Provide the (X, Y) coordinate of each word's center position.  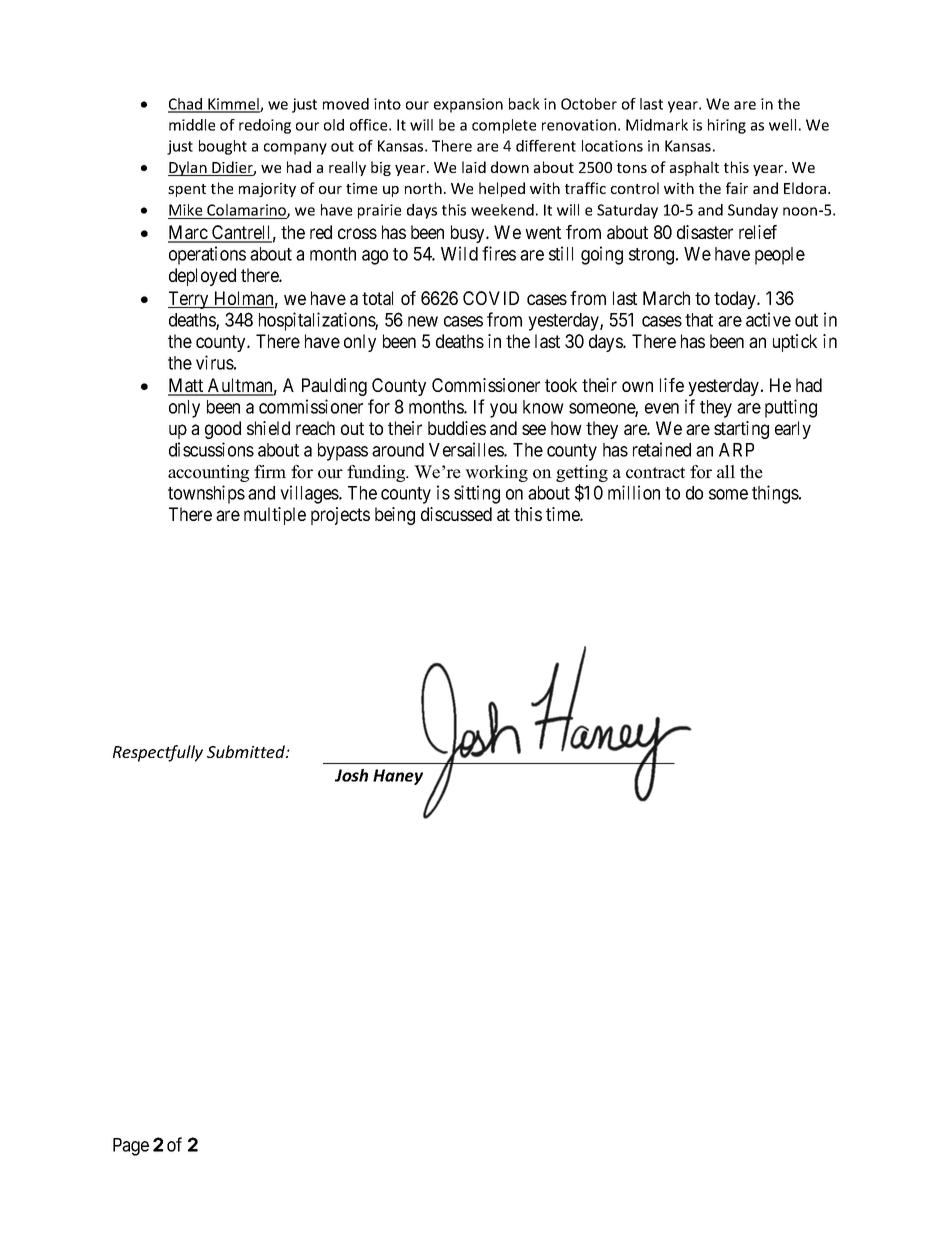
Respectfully (158, 753)
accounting (208, 473)
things (776, 494)
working (496, 473)
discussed (456, 514)
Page (131, 1147)
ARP (736, 450)
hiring (727, 126)
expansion (468, 105)
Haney (398, 777)
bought (223, 147)
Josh (351, 775)
